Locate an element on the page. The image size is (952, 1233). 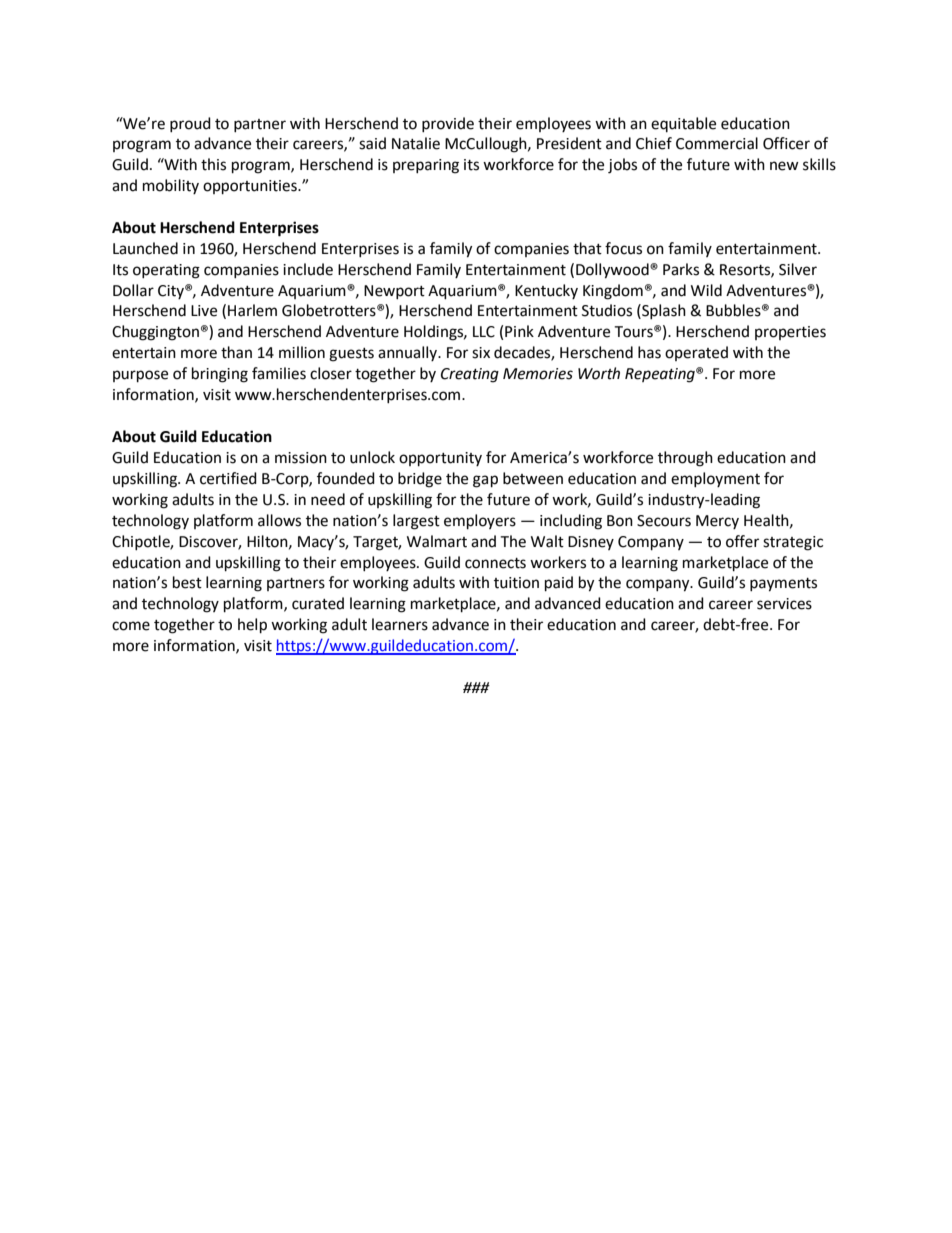
provide is located at coordinates (448, 124).
